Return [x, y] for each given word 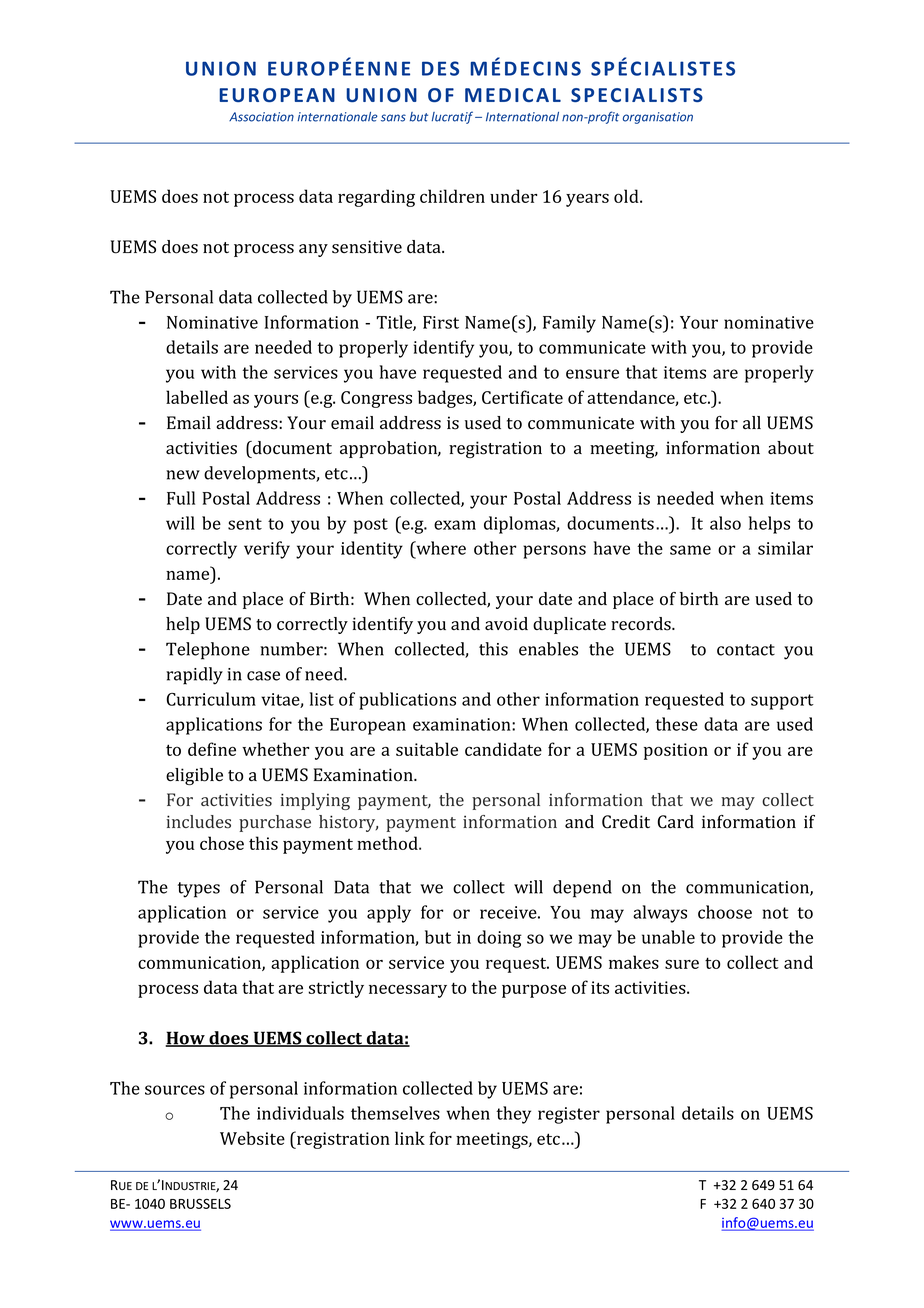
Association [261, 117]
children [452, 196]
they [513, 1115]
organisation [658, 118]
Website [252, 1138]
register [569, 1115]
